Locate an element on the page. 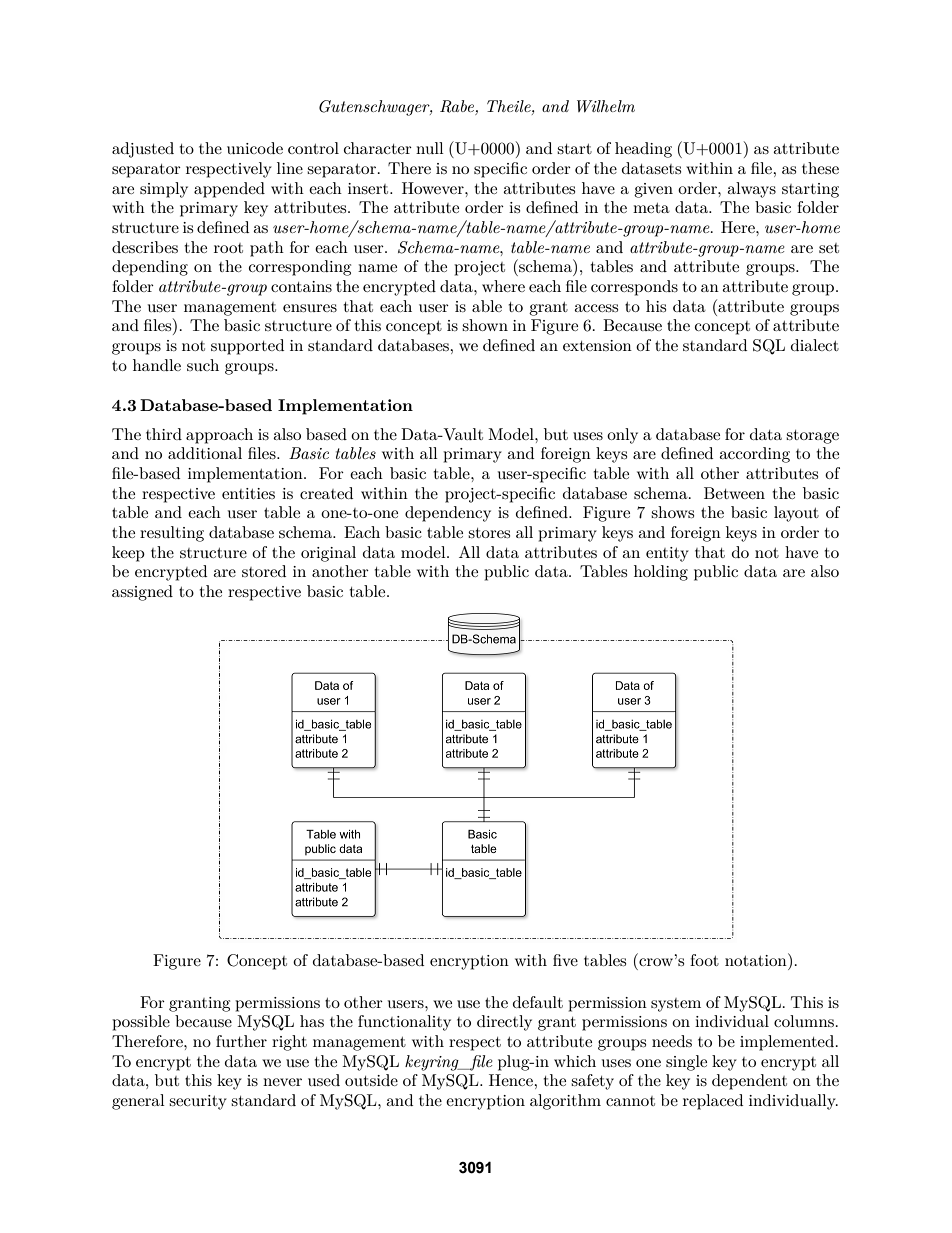  dependency is located at coordinates (448, 514).
